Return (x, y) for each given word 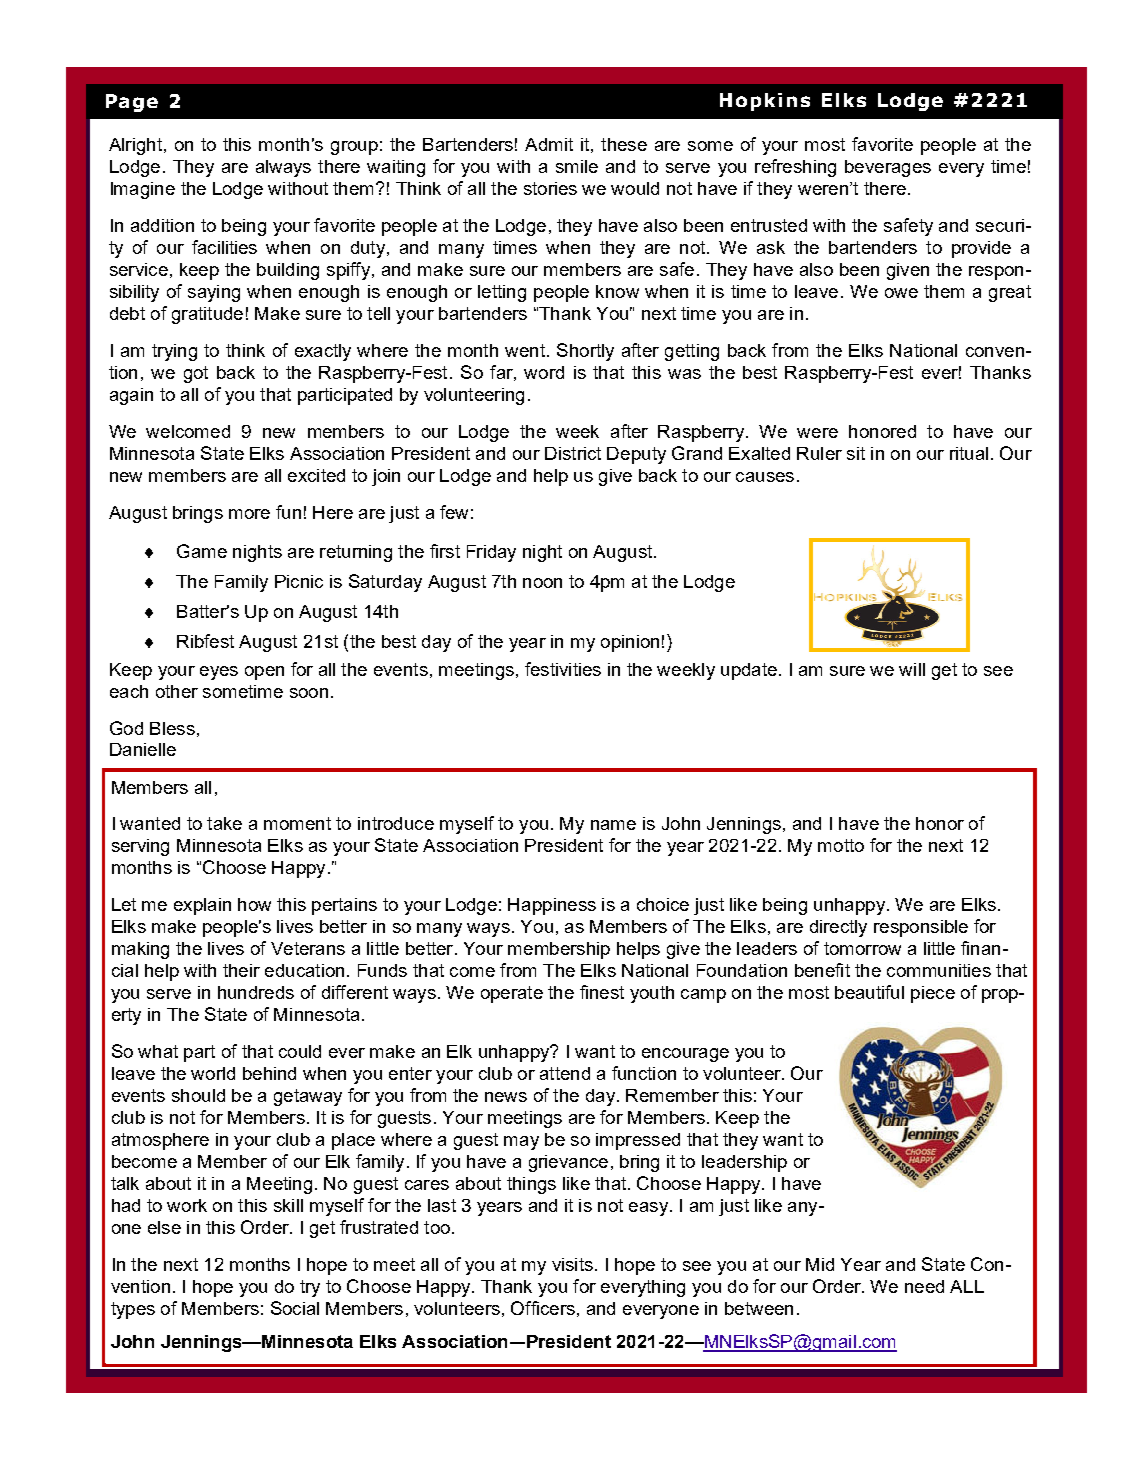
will (912, 669)
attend (565, 1073)
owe (901, 293)
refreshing (795, 168)
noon (542, 583)
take (224, 823)
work (187, 1205)
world (213, 1073)
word (544, 372)
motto (841, 845)
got (196, 374)
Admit (549, 144)
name (613, 825)
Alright (135, 146)
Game (202, 551)
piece (933, 994)
